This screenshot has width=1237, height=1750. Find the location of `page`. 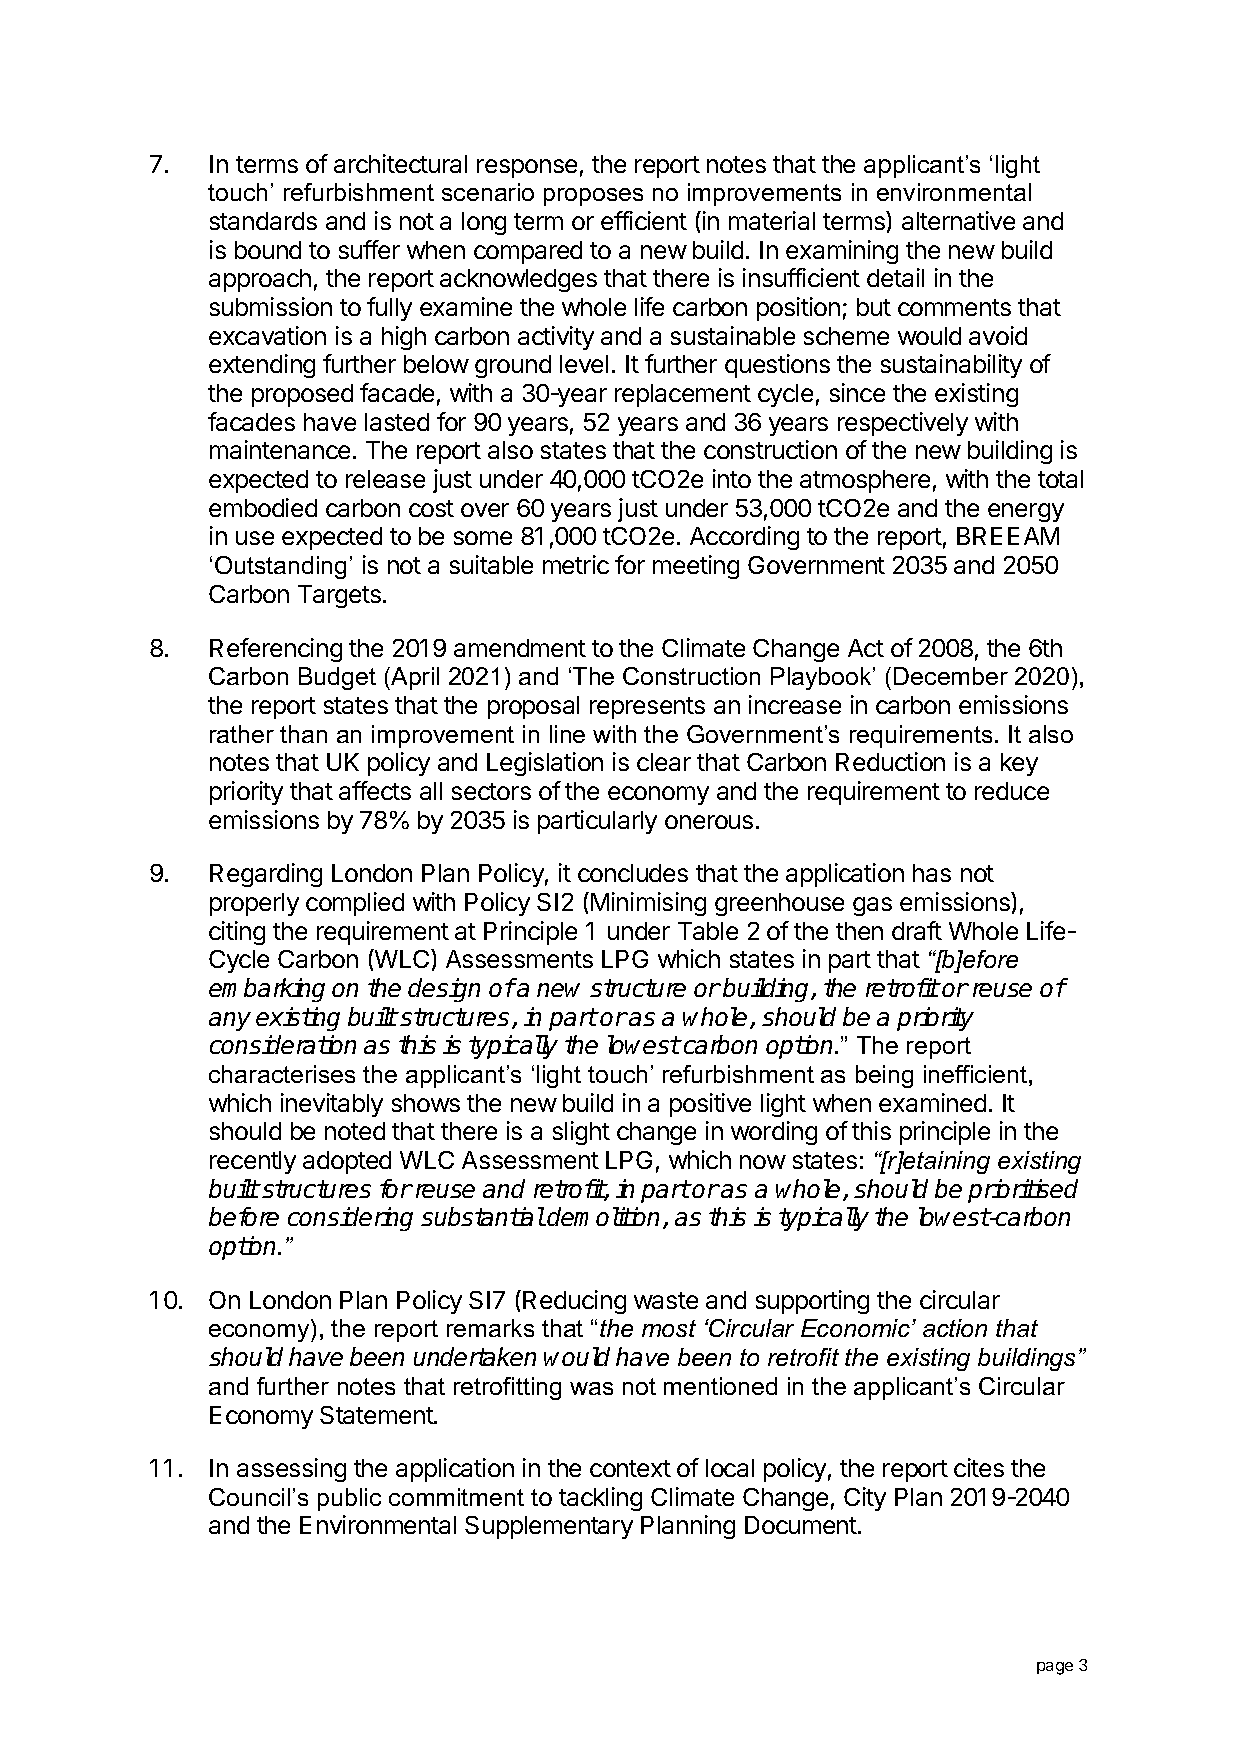

page is located at coordinates (1055, 1668).
